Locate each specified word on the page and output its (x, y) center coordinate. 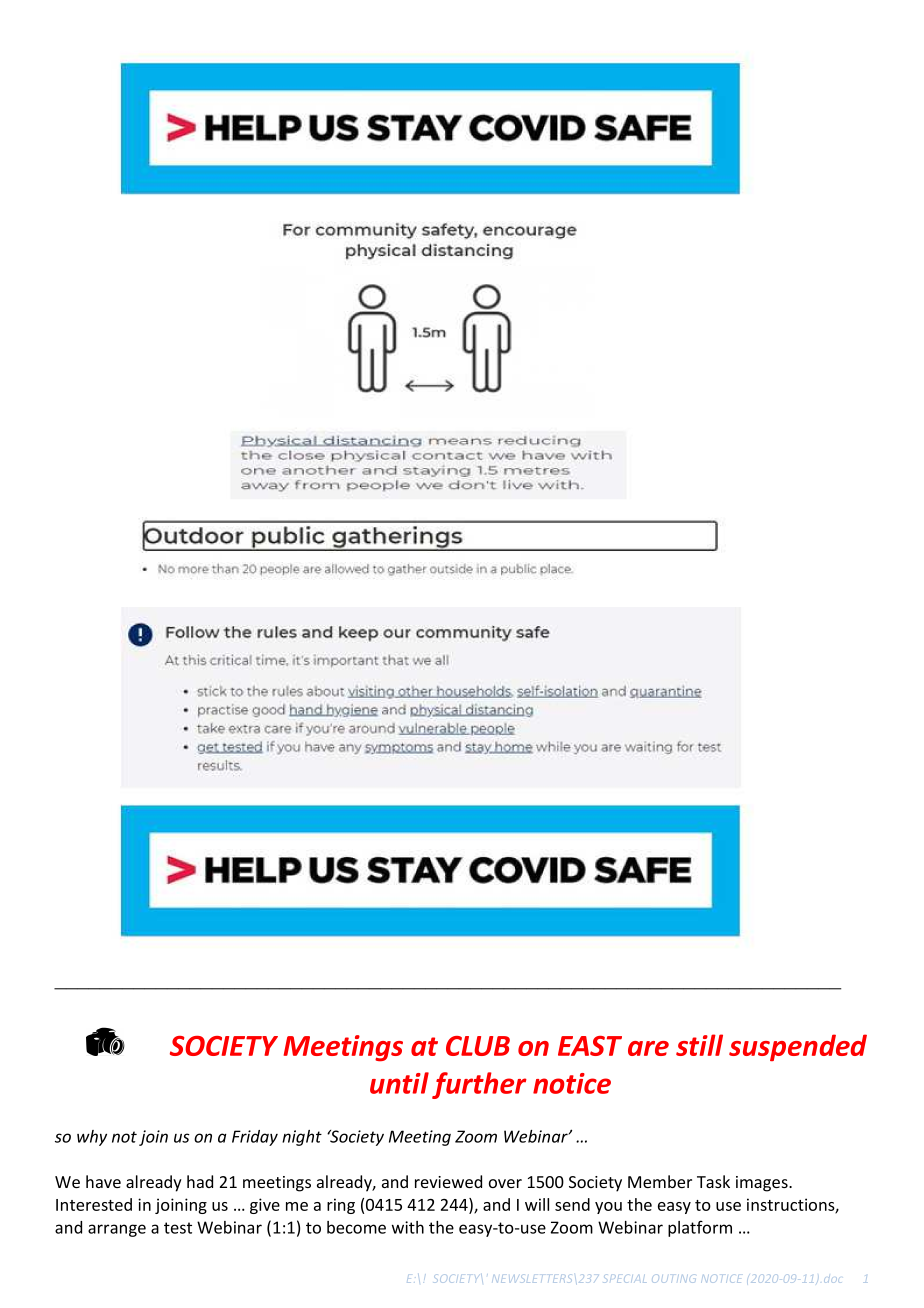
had (200, 1181)
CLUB (478, 1046)
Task (713, 1181)
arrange (117, 1230)
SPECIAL (625, 1279)
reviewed (448, 1181)
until (399, 1083)
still (699, 1045)
